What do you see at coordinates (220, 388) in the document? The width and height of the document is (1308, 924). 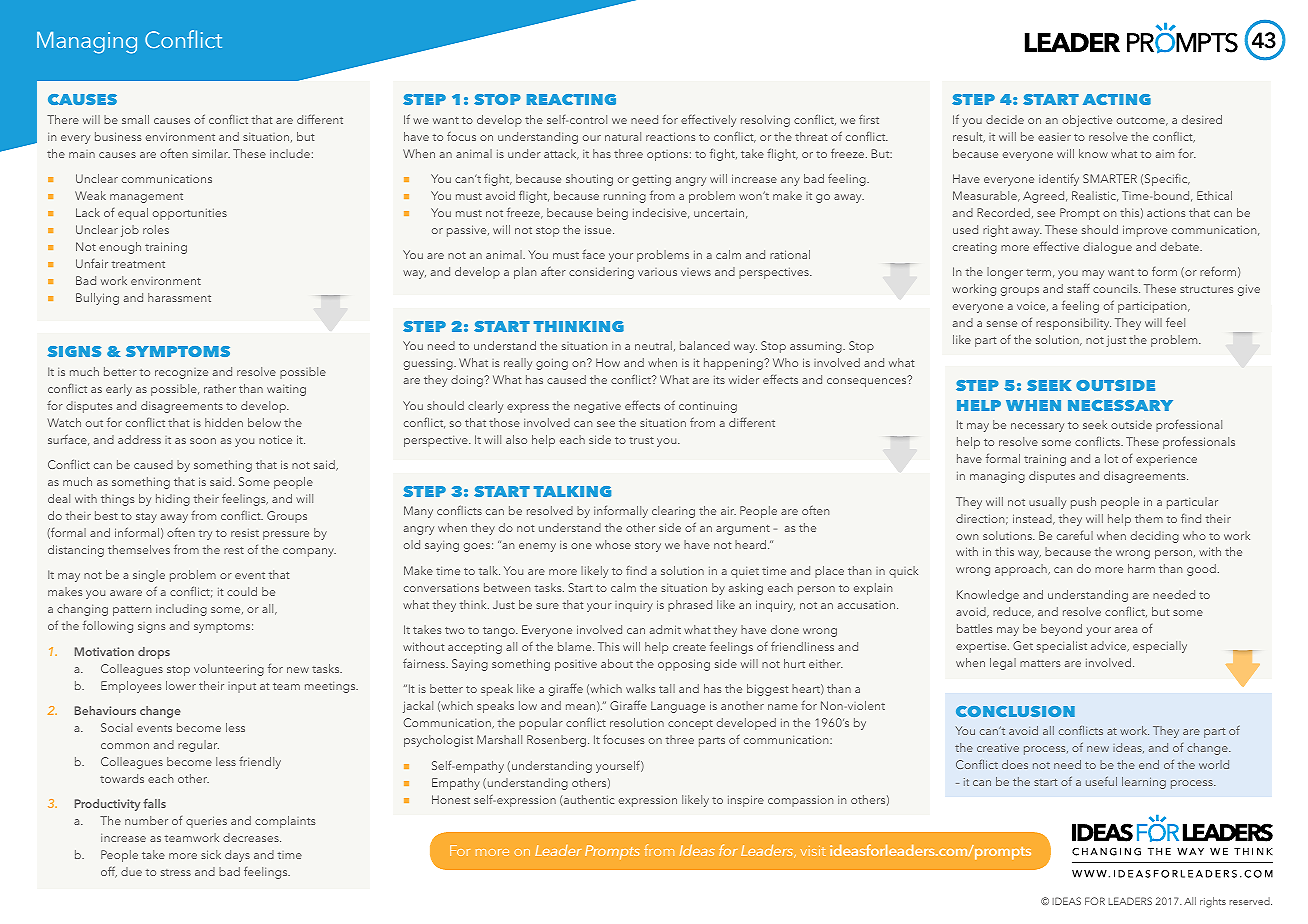 I see `rather` at bounding box center [220, 388].
